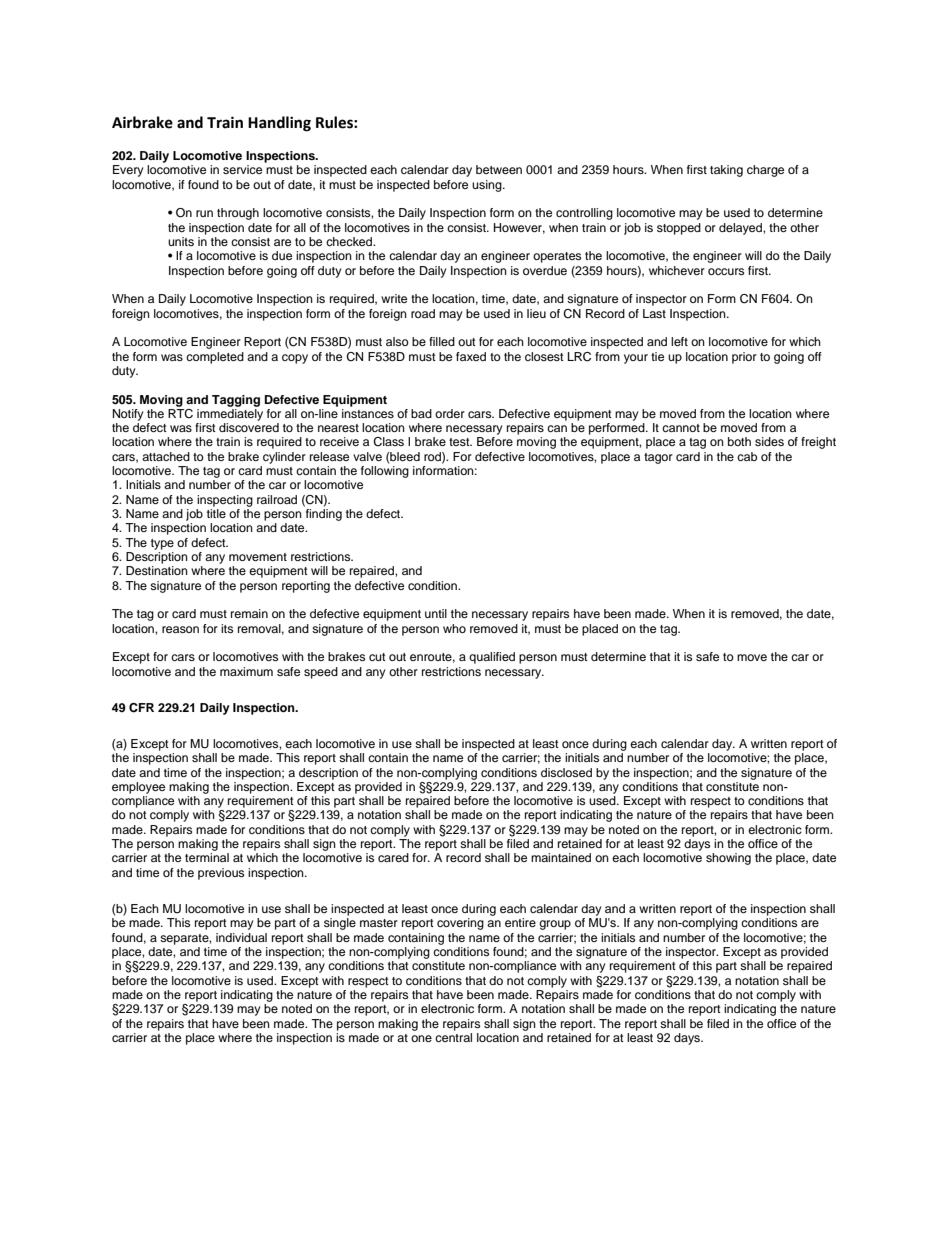 The width and height of the image is (952, 1233). I want to click on service, so click(242, 169).
